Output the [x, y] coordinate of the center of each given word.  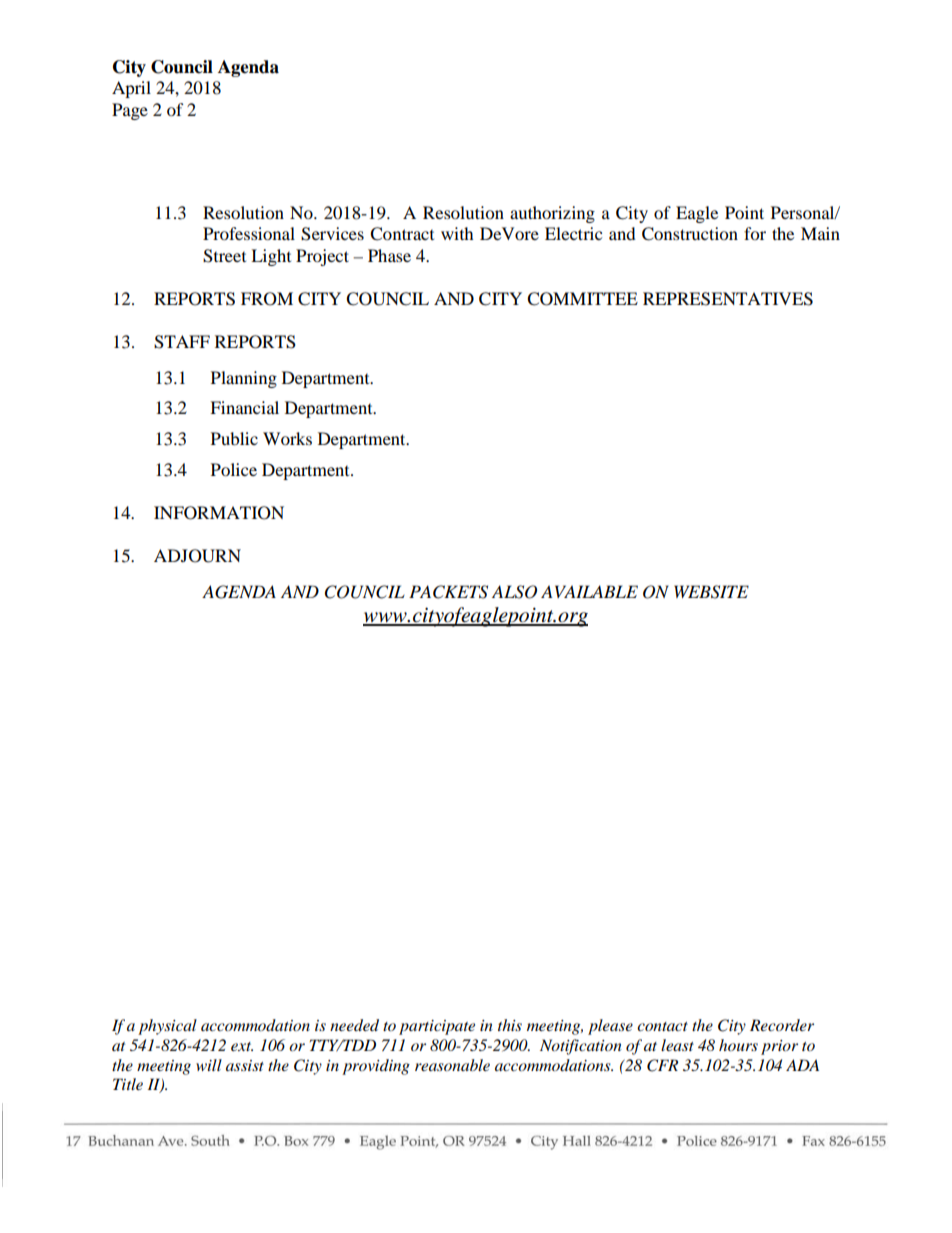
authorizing [552, 214]
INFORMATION [219, 513]
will [209, 1065]
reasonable [452, 1065]
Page [130, 111]
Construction [690, 234]
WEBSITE [711, 592]
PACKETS [448, 592]
